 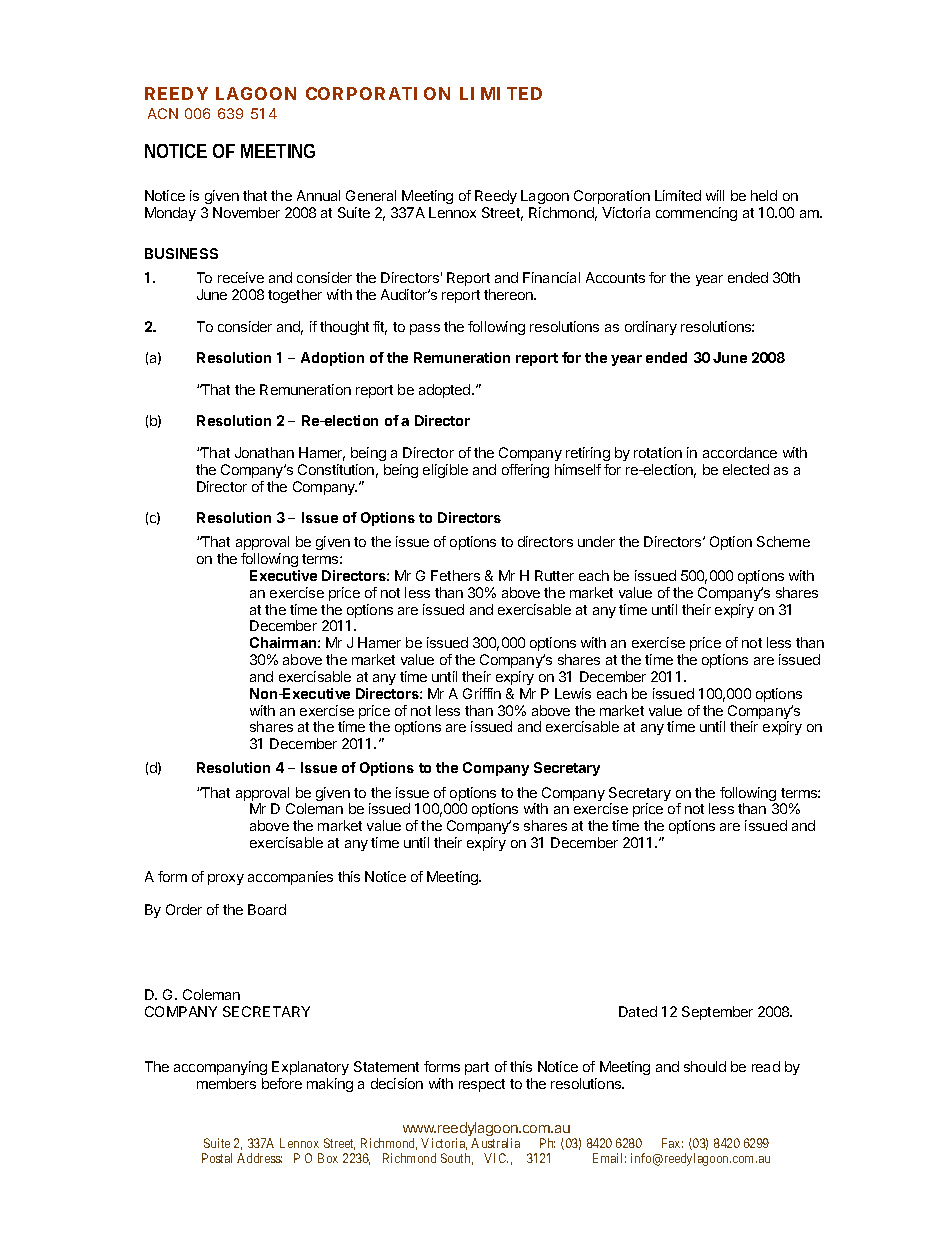 What do you see at coordinates (344, 328) in the screenshot?
I see `thought` at bounding box center [344, 328].
